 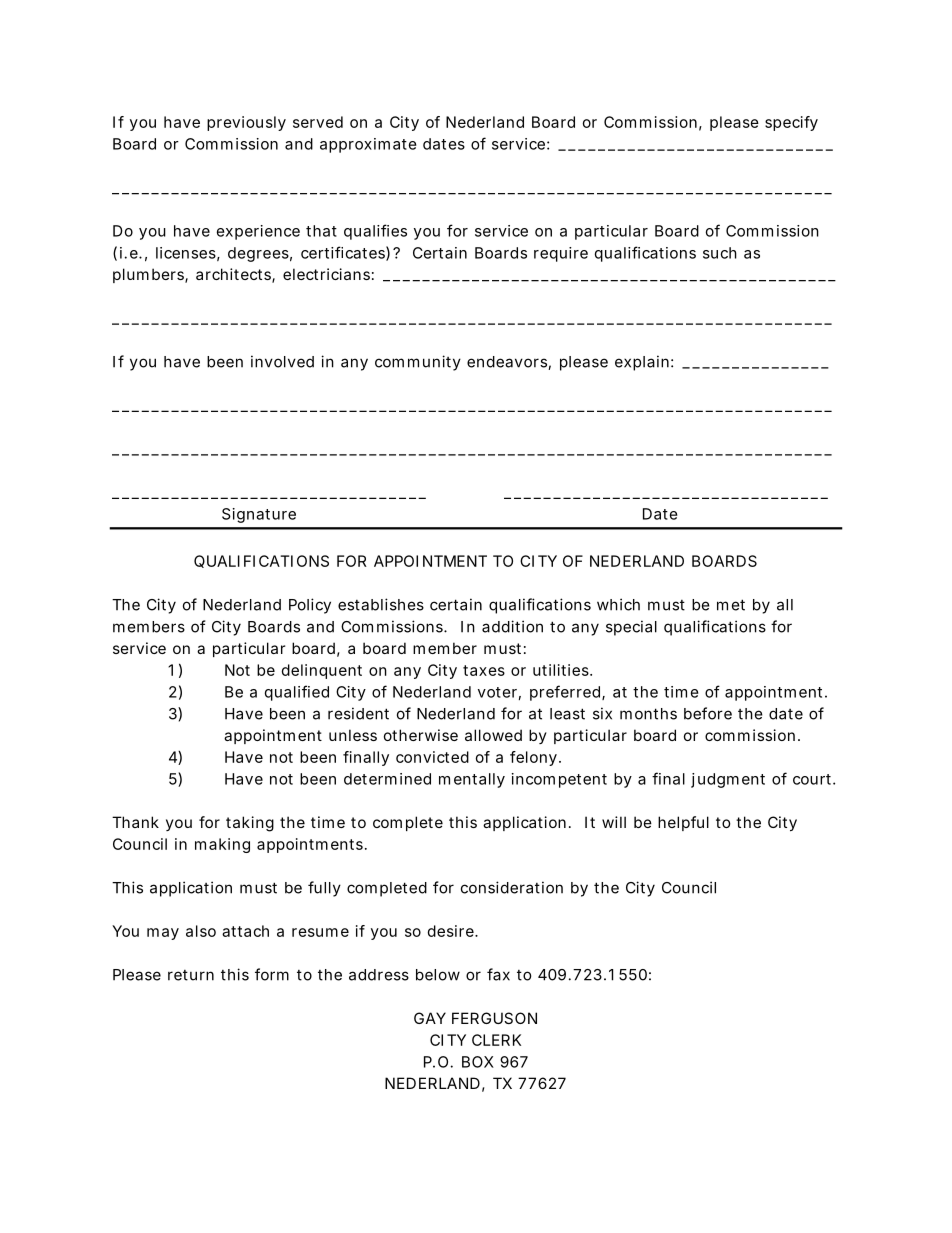 I want to click on FERGUSON, so click(x=494, y=1018).
